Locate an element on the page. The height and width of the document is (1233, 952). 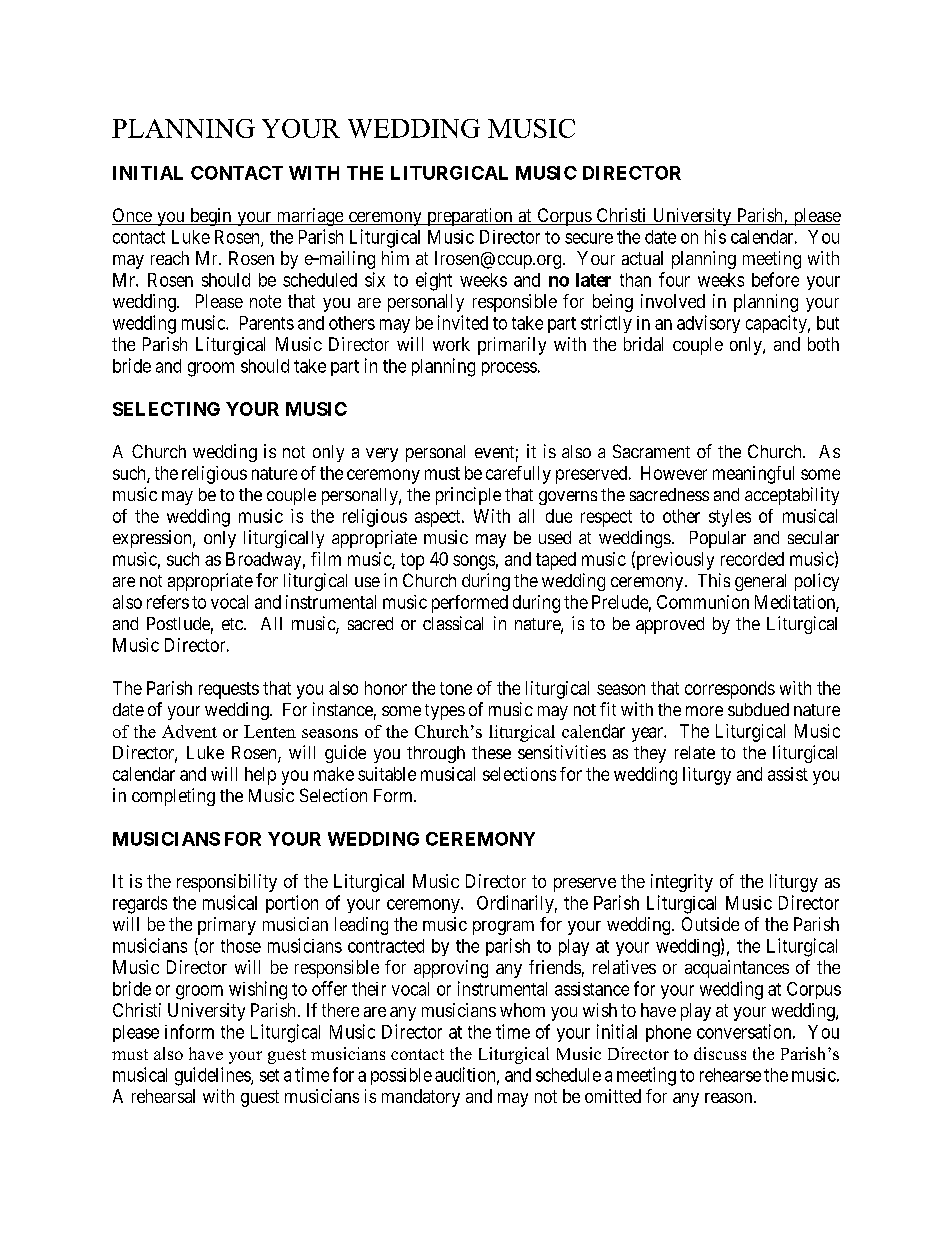
set is located at coordinates (269, 1075).
